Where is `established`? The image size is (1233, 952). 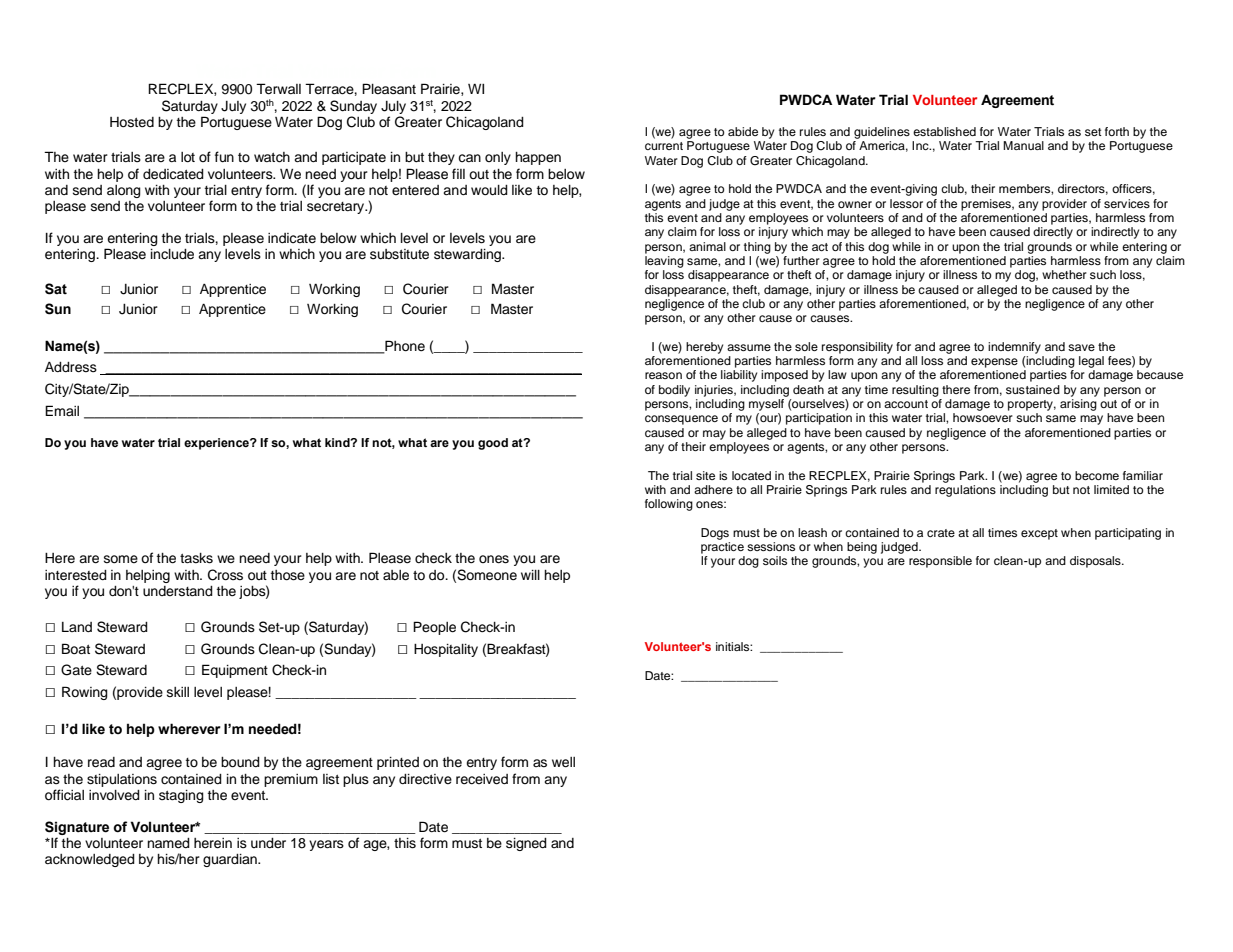
established is located at coordinates (944, 131).
